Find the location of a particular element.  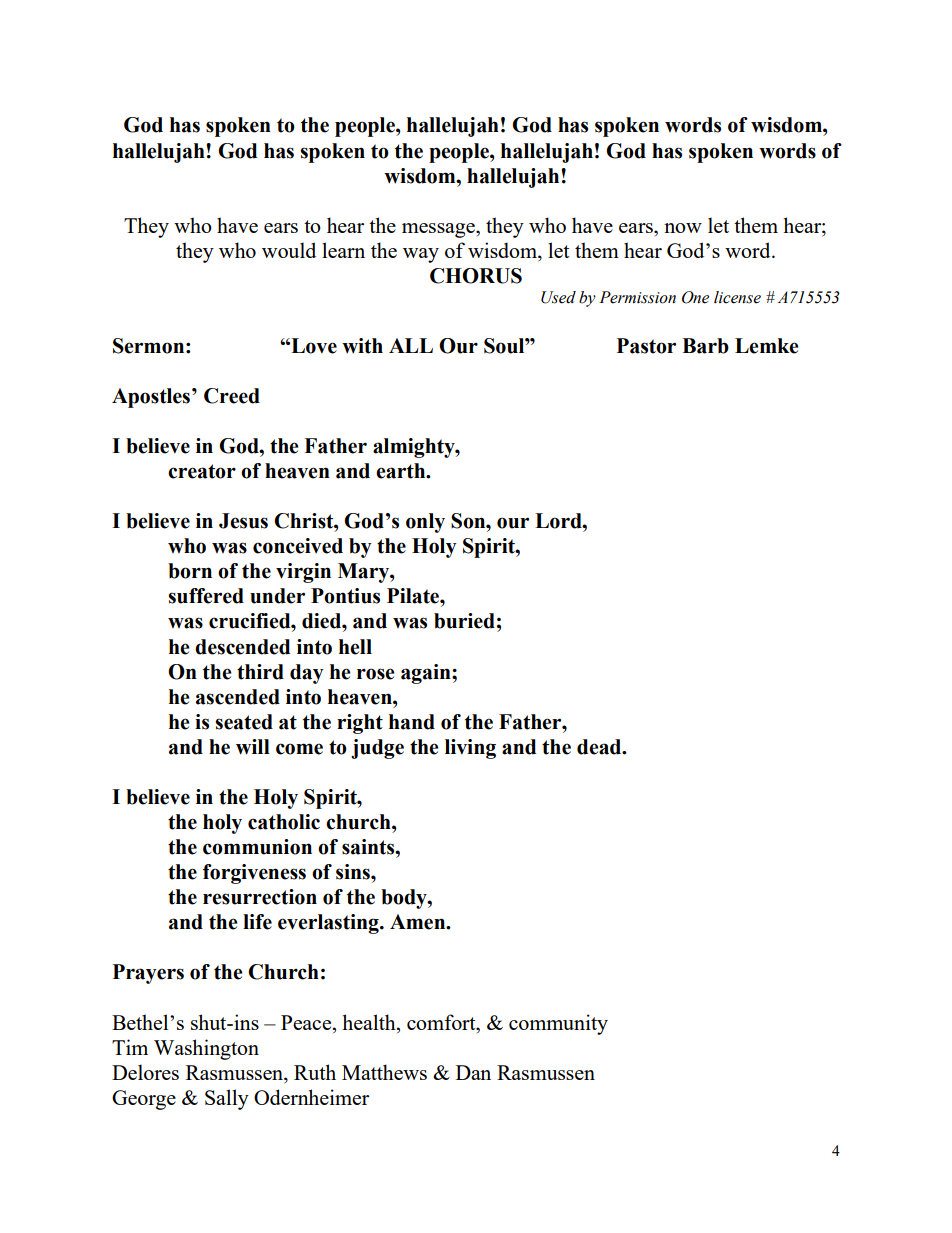

buried is located at coordinates (464, 621).
